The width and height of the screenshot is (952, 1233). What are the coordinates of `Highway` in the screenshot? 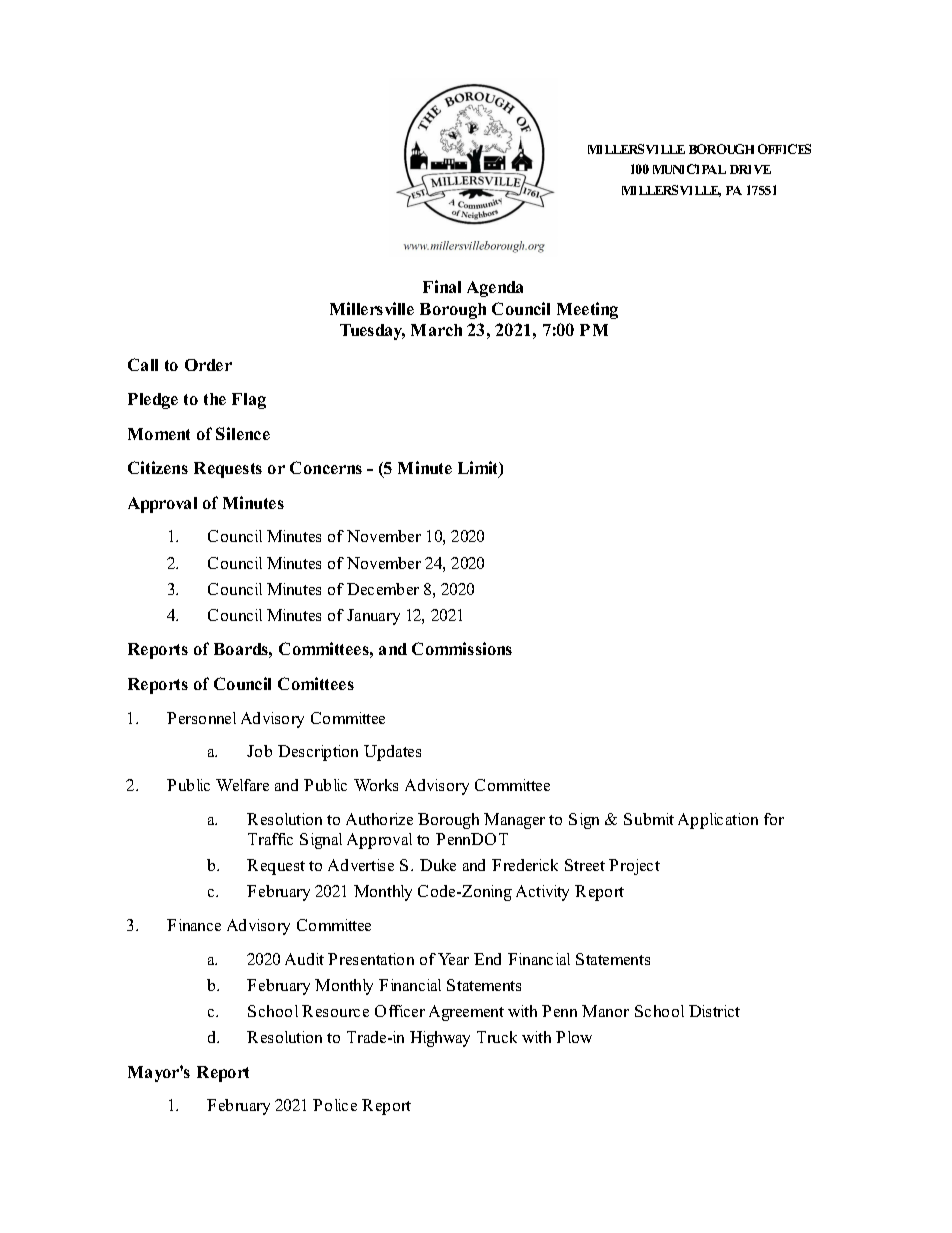 It's located at (440, 1039).
